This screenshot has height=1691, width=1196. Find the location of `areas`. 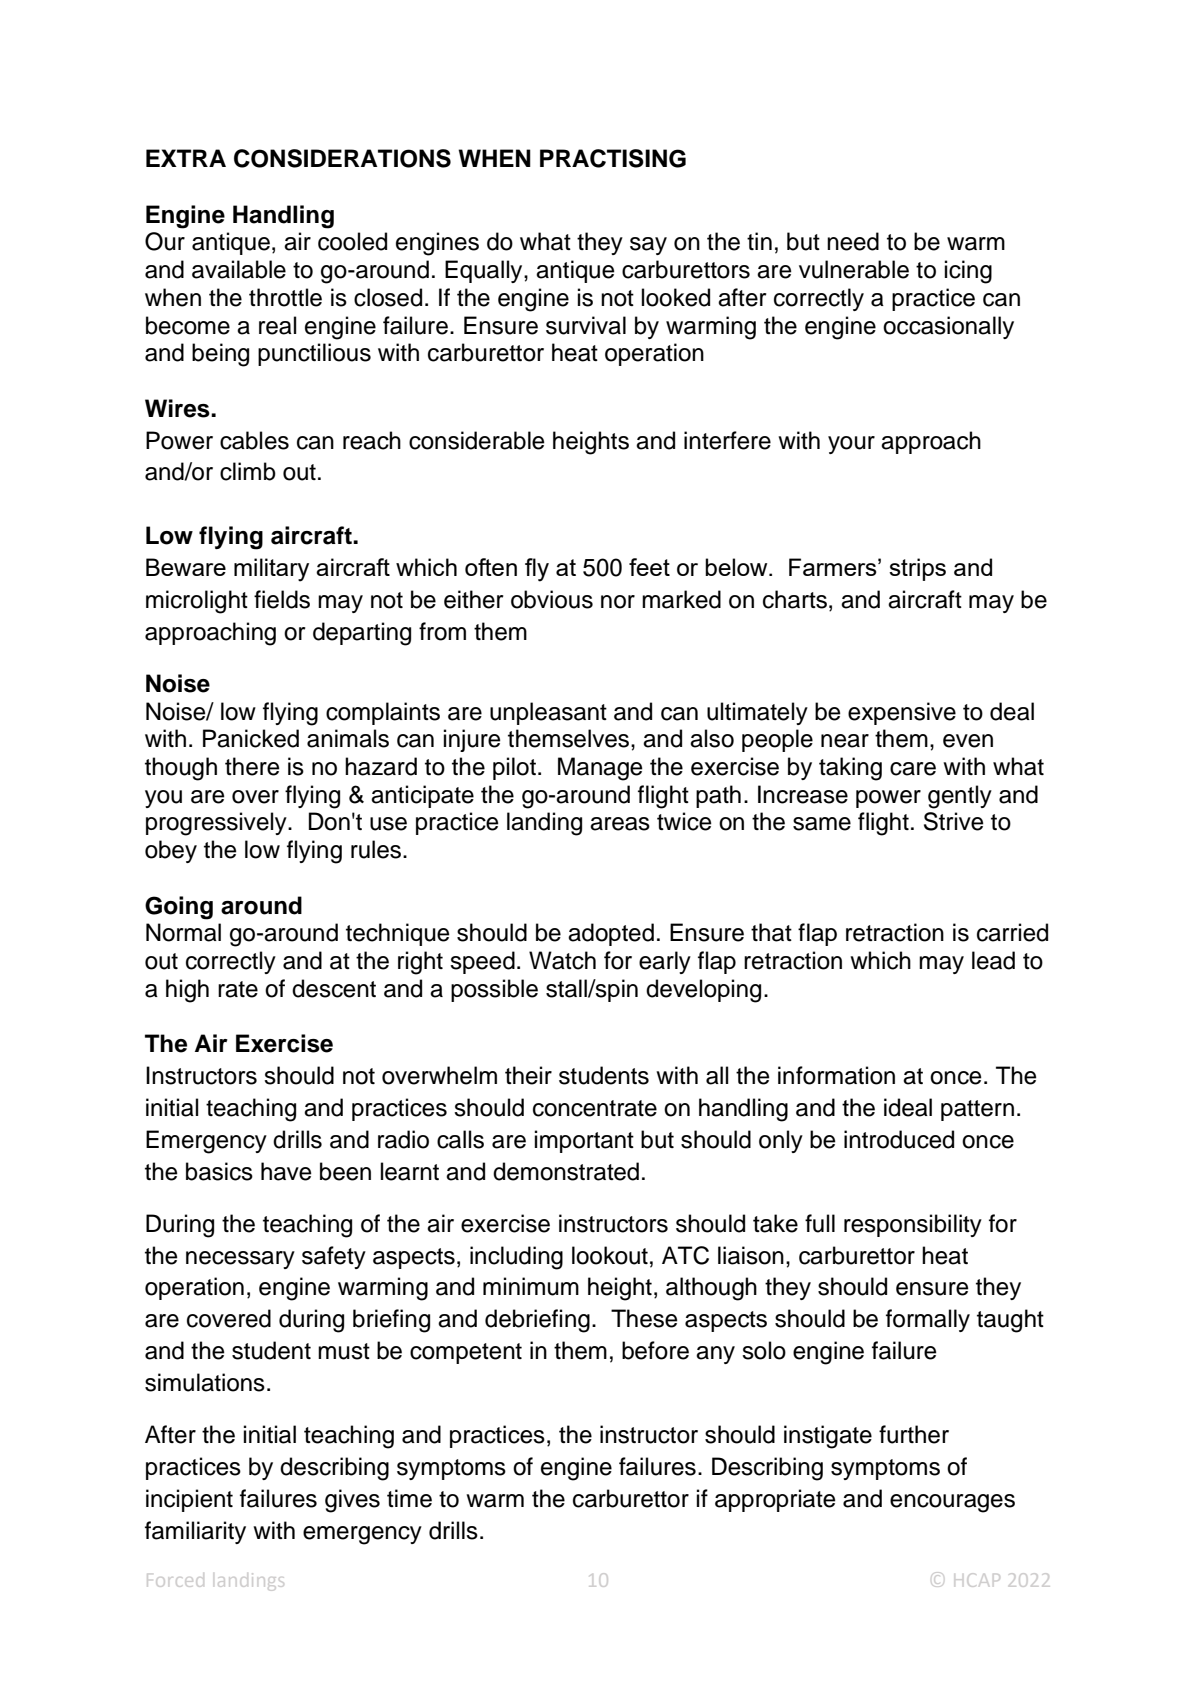

areas is located at coordinates (620, 824).
